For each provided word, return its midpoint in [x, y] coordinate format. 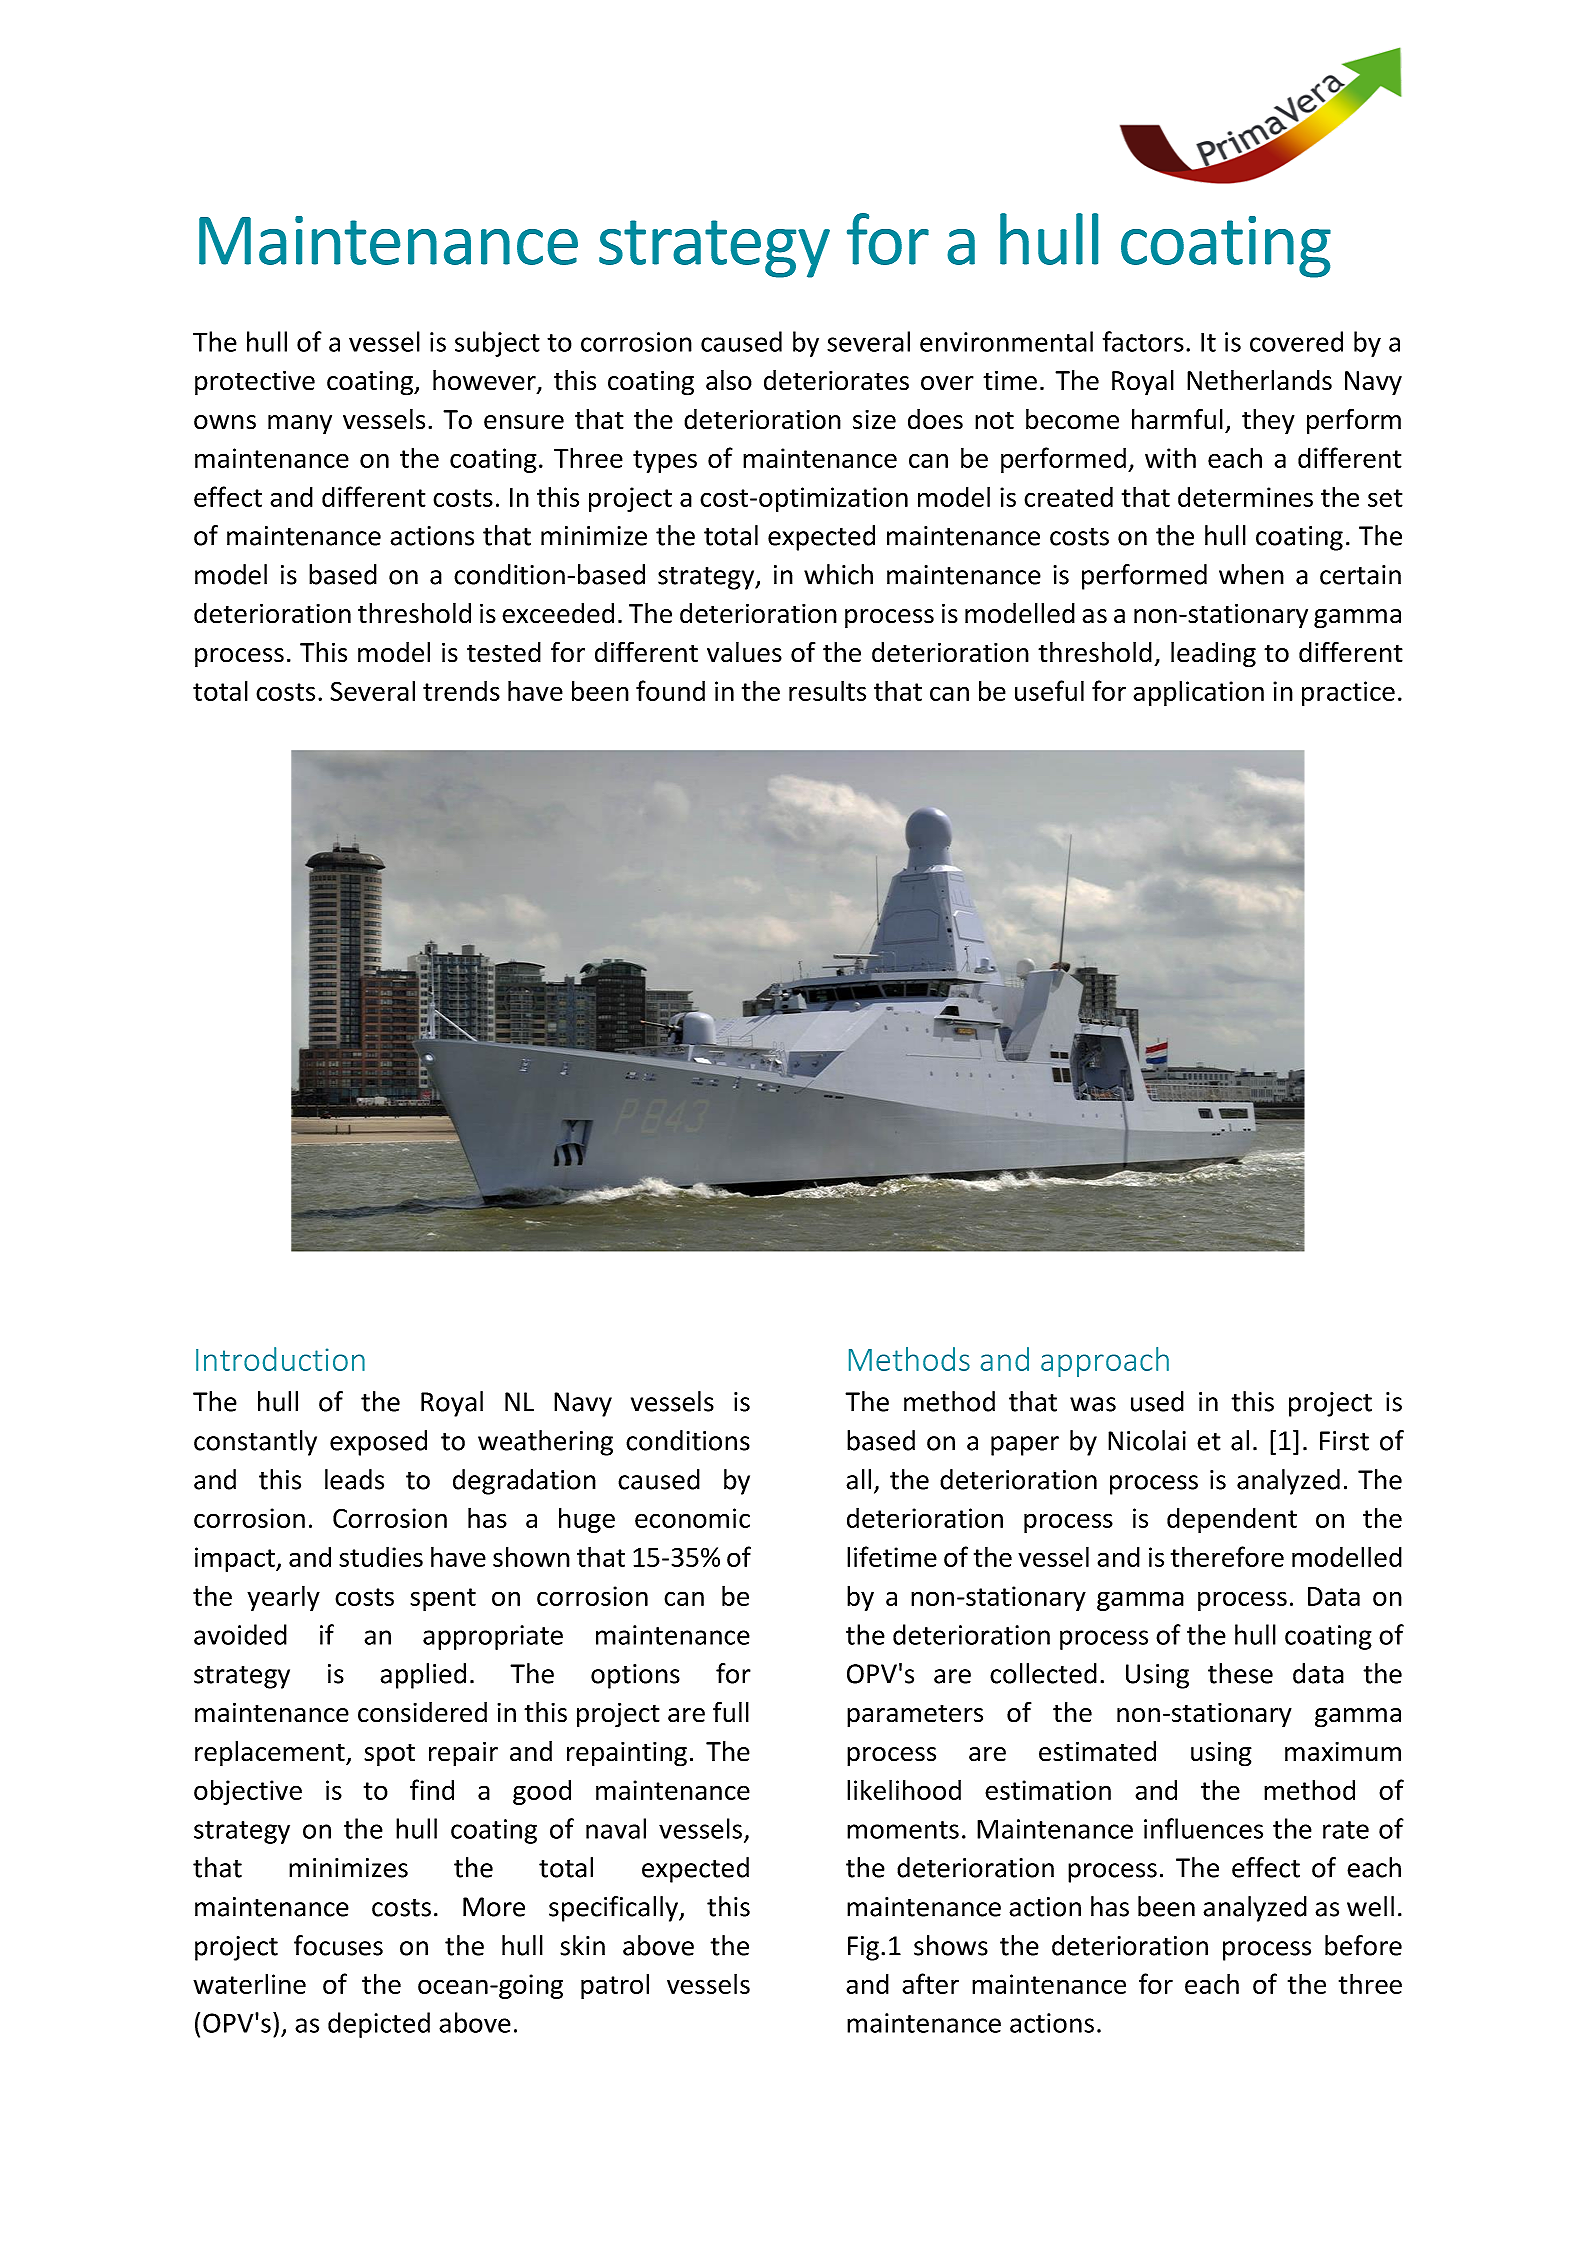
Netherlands [1259, 380]
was [1093, 1404]
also [729, 380]
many [300, 425]
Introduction [280, 1359]
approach [1105, 1362]
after [931, 1983]
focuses [338, 1945]
